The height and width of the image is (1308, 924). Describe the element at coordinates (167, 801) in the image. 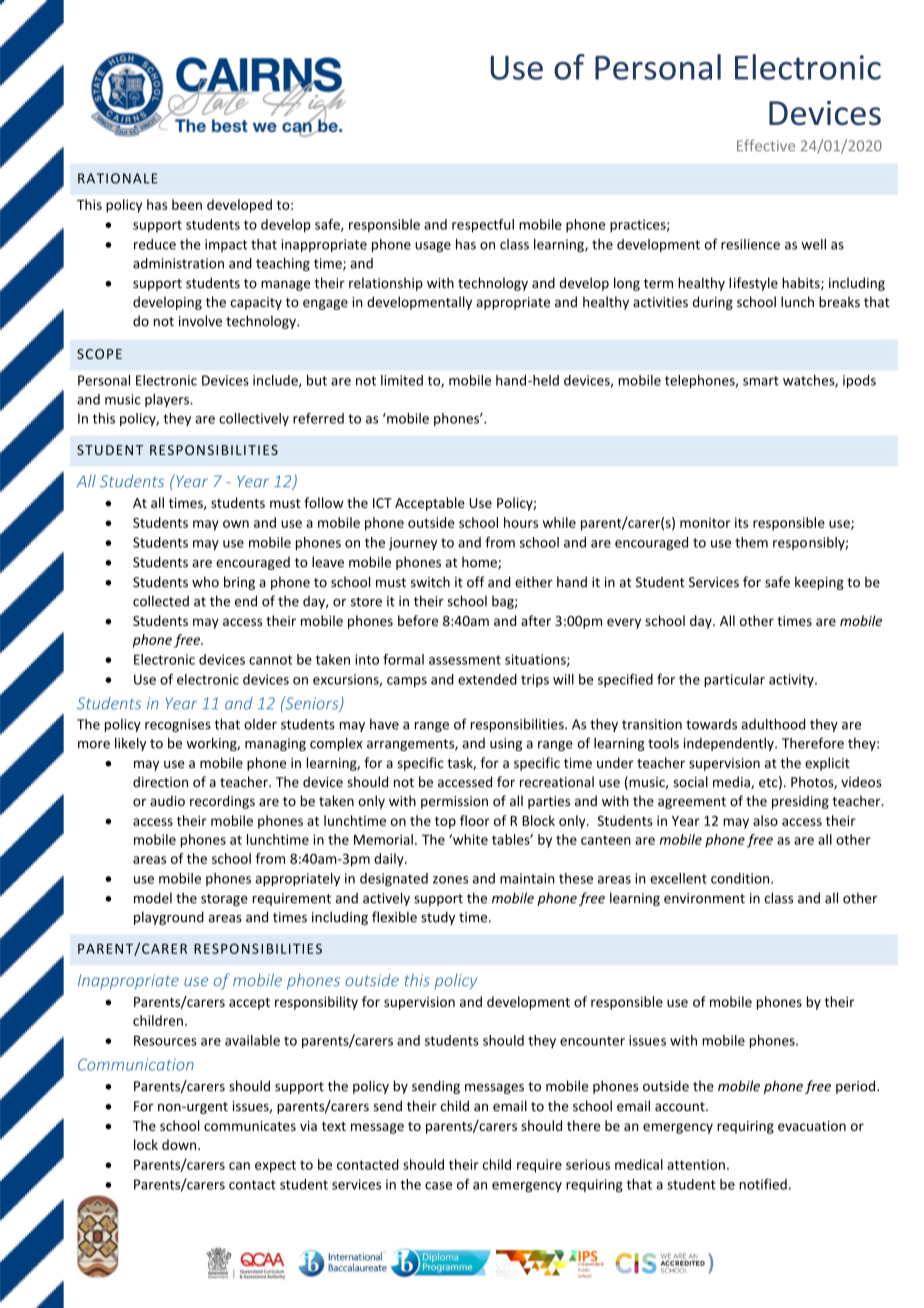

I see `audio` at that location.
